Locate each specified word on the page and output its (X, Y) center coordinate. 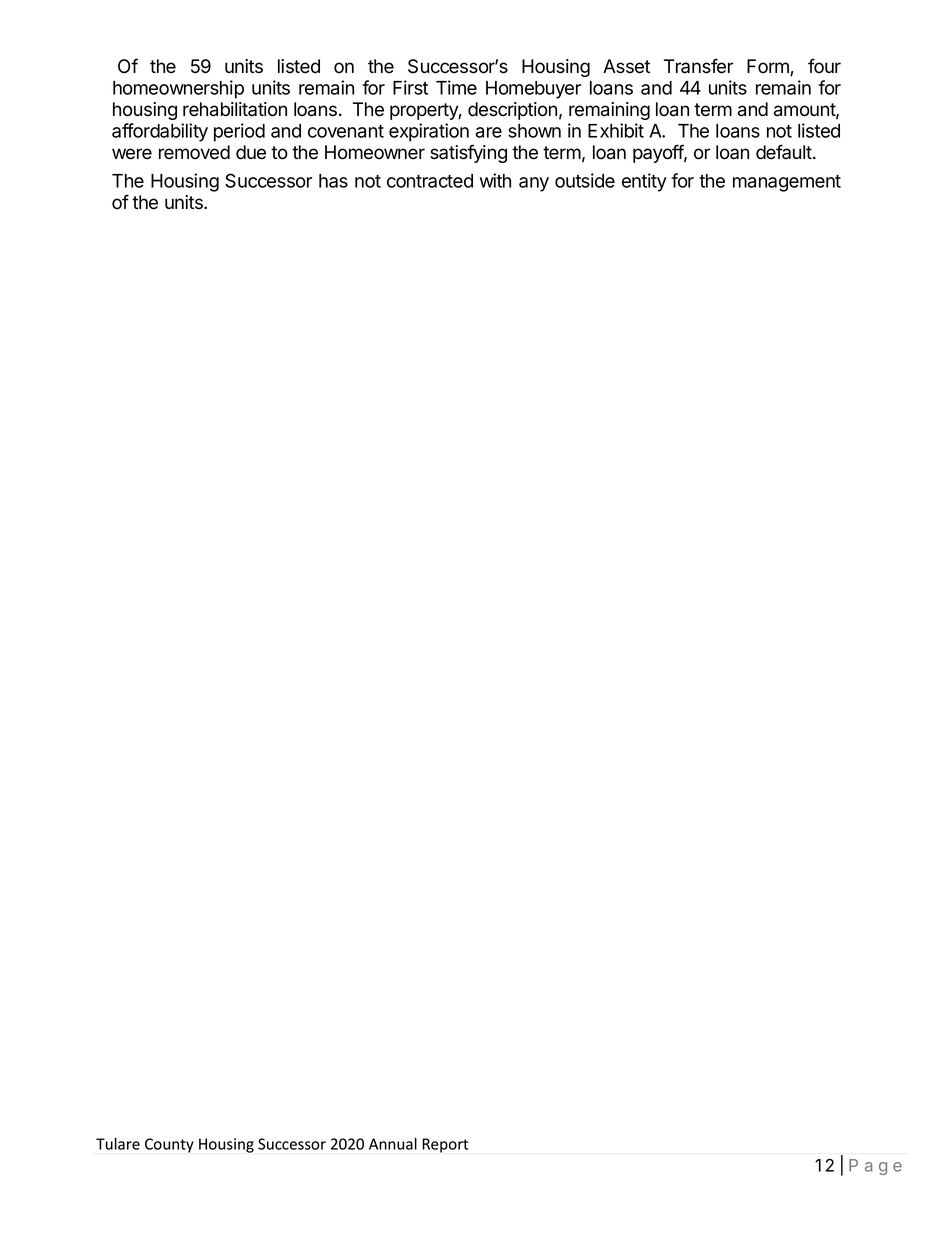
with (495, 180)
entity (644, 182)
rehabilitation (235, 109)
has (333, 181)
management (787, 183)
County (169, 1145)
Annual (393, 1143)
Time (456, 87)
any (534, 184)
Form (769, 67)
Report (445, 1145)
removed (194, 152)
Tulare (118, 1143)
